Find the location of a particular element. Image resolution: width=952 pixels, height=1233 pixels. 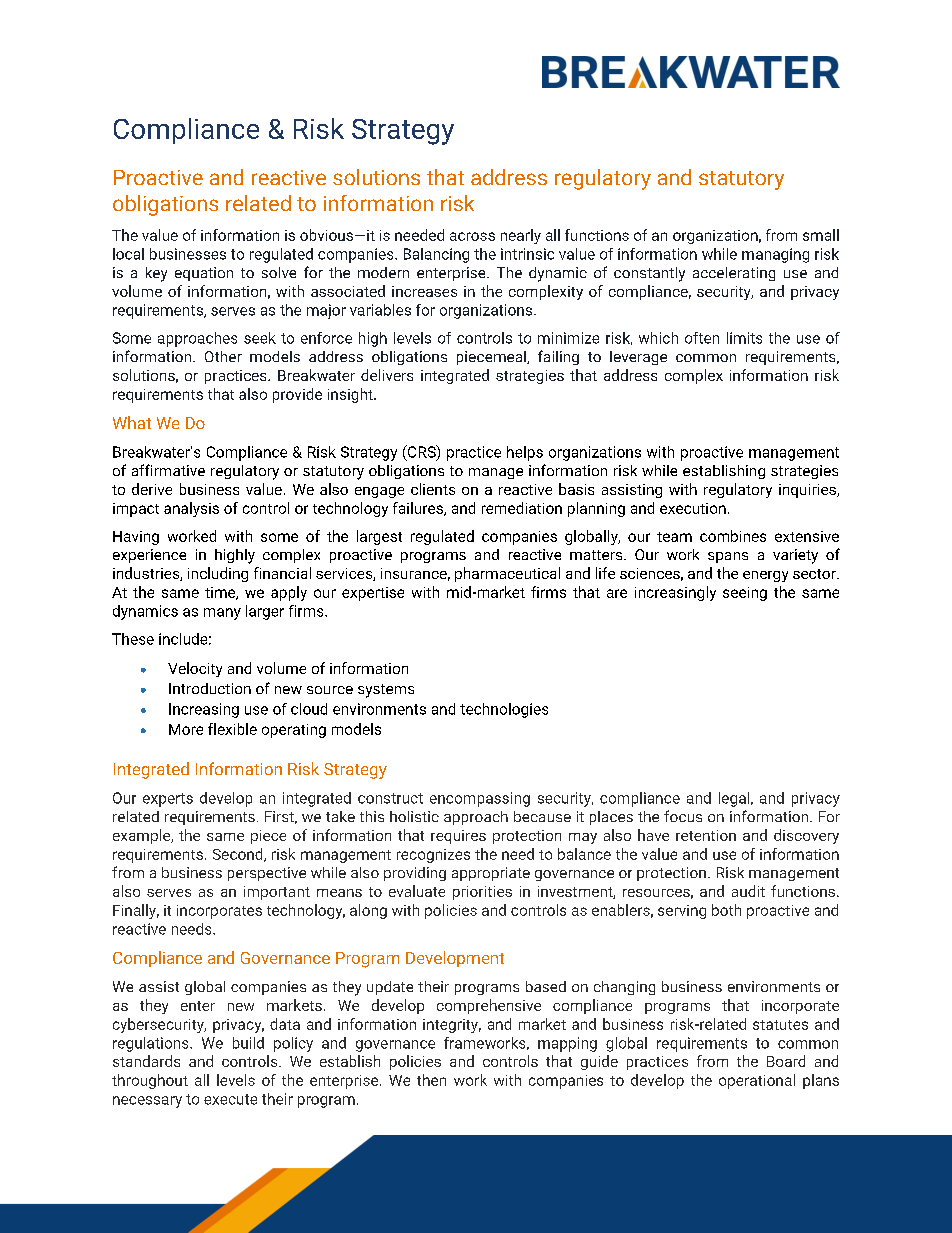

focus is located at coordinates (683, 816).
